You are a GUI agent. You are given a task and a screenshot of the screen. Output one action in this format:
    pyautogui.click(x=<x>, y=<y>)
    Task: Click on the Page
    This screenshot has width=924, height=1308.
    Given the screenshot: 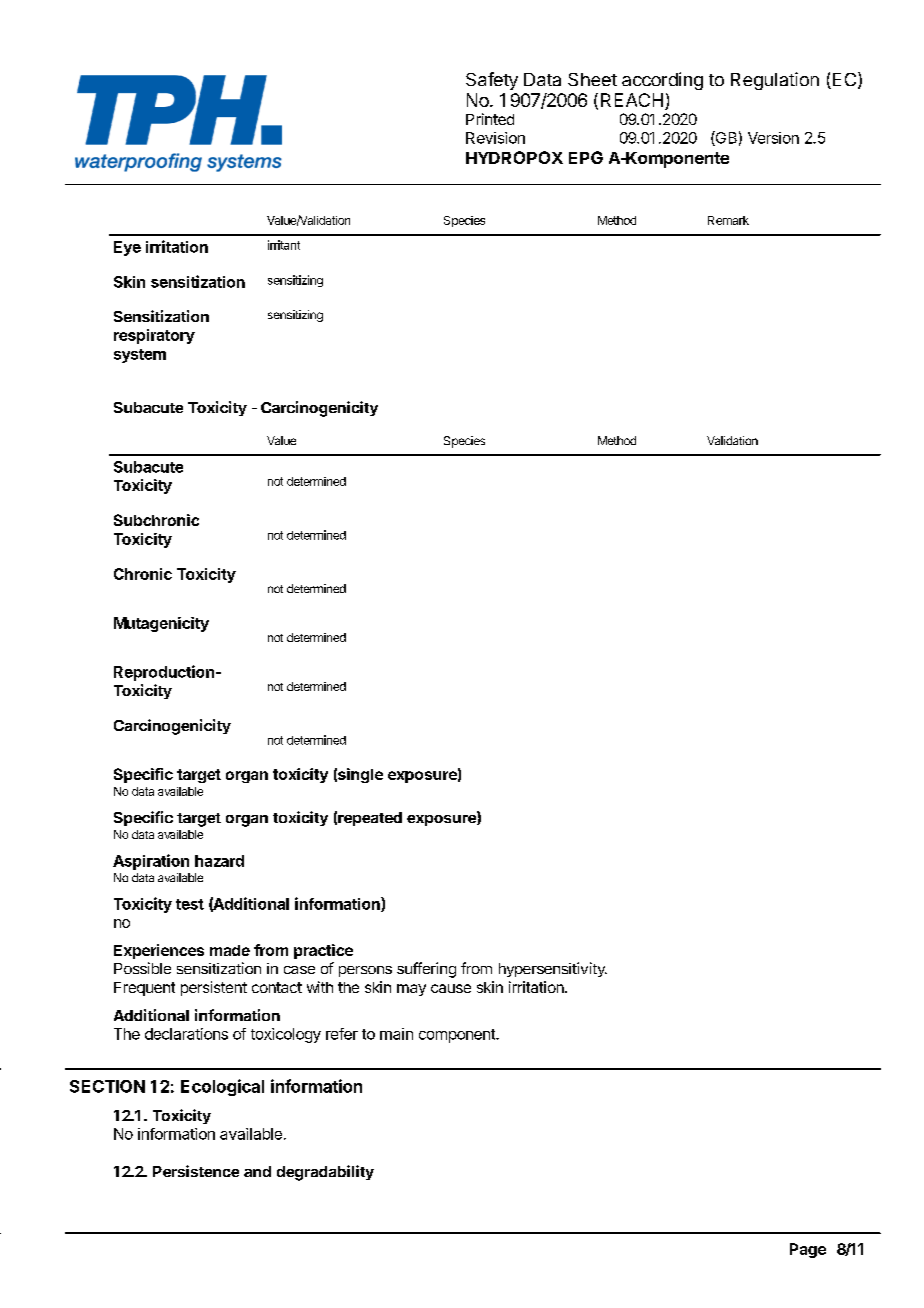 What is the action you would take?
    pyautogui.click(x=808, y=1250)
